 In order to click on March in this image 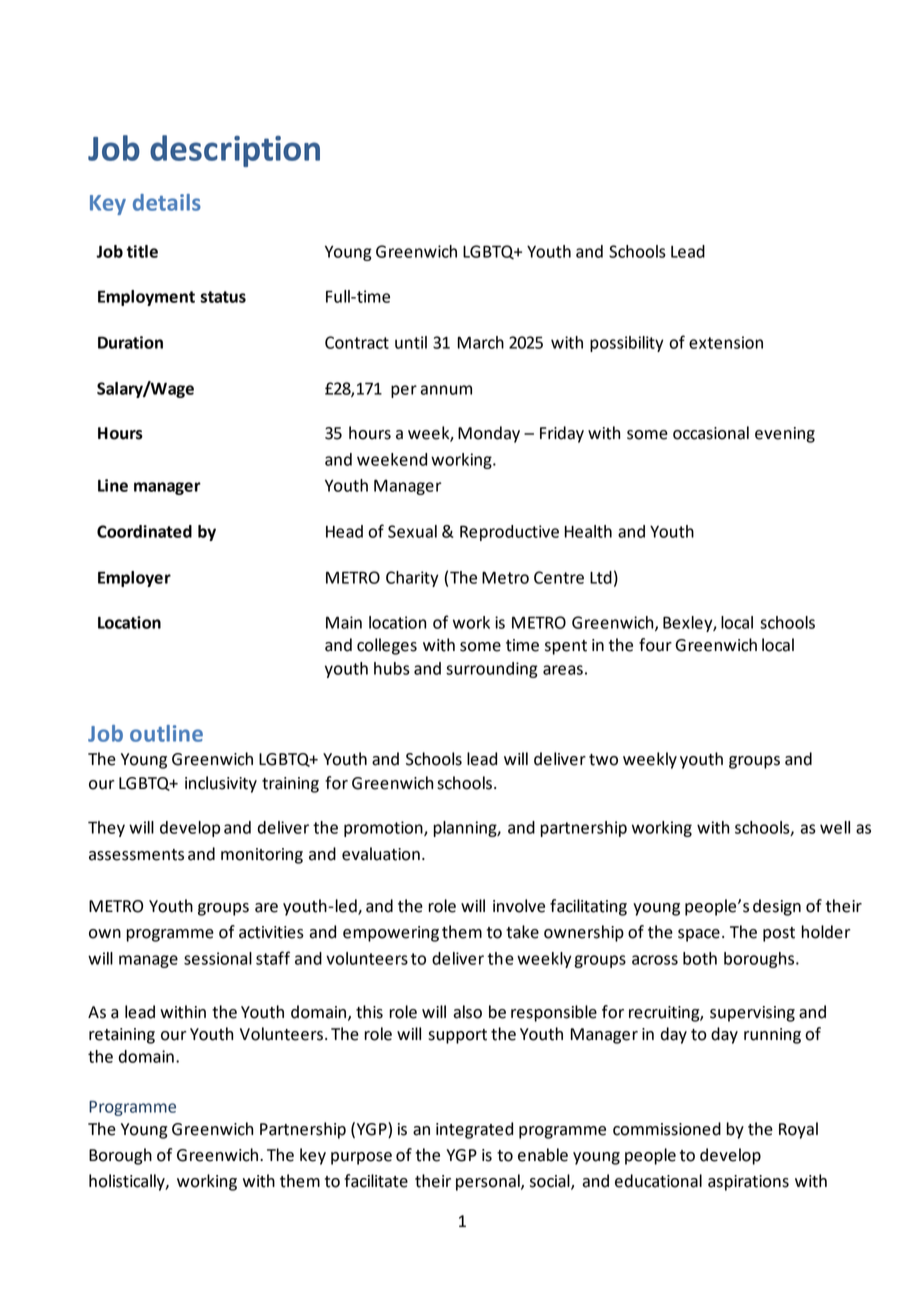, I will do `click(481, 342)`.
